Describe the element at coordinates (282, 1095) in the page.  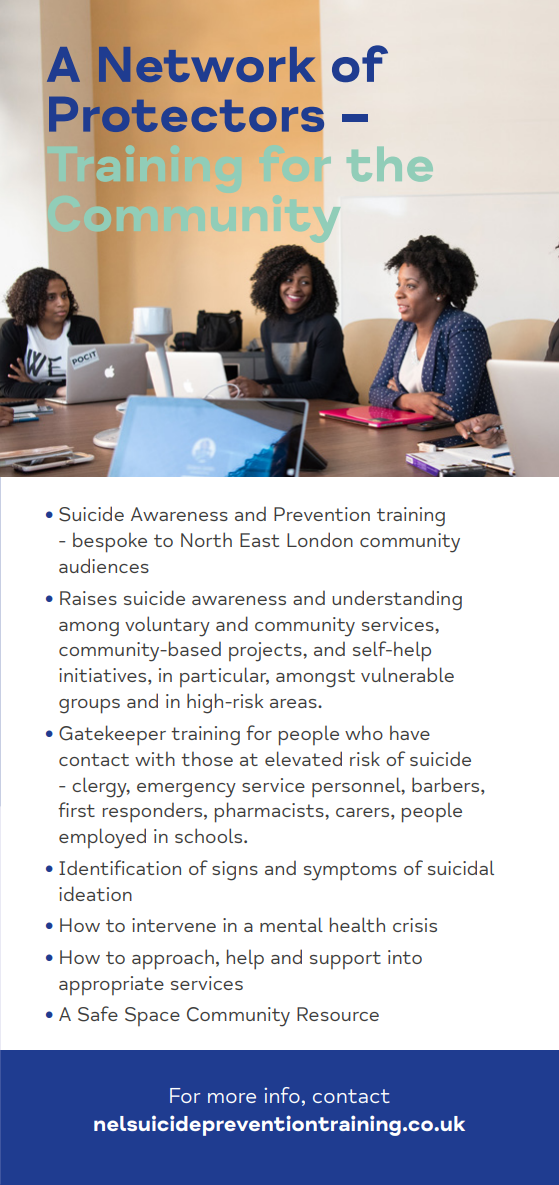
I see `info` at that location.
